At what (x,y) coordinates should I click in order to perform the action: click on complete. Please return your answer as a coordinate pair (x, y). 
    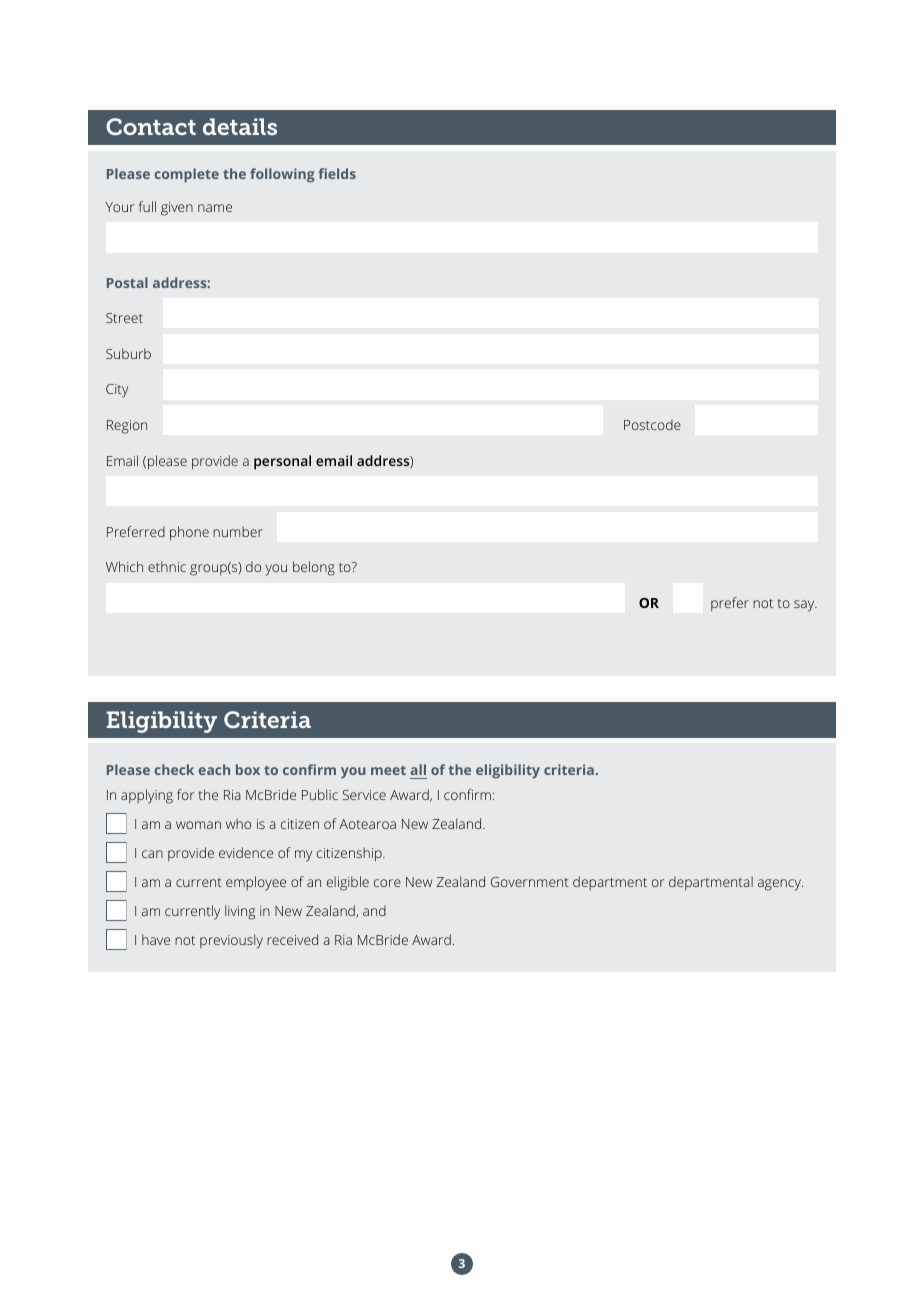
    Looking at the image, I should click on (186, 175).
